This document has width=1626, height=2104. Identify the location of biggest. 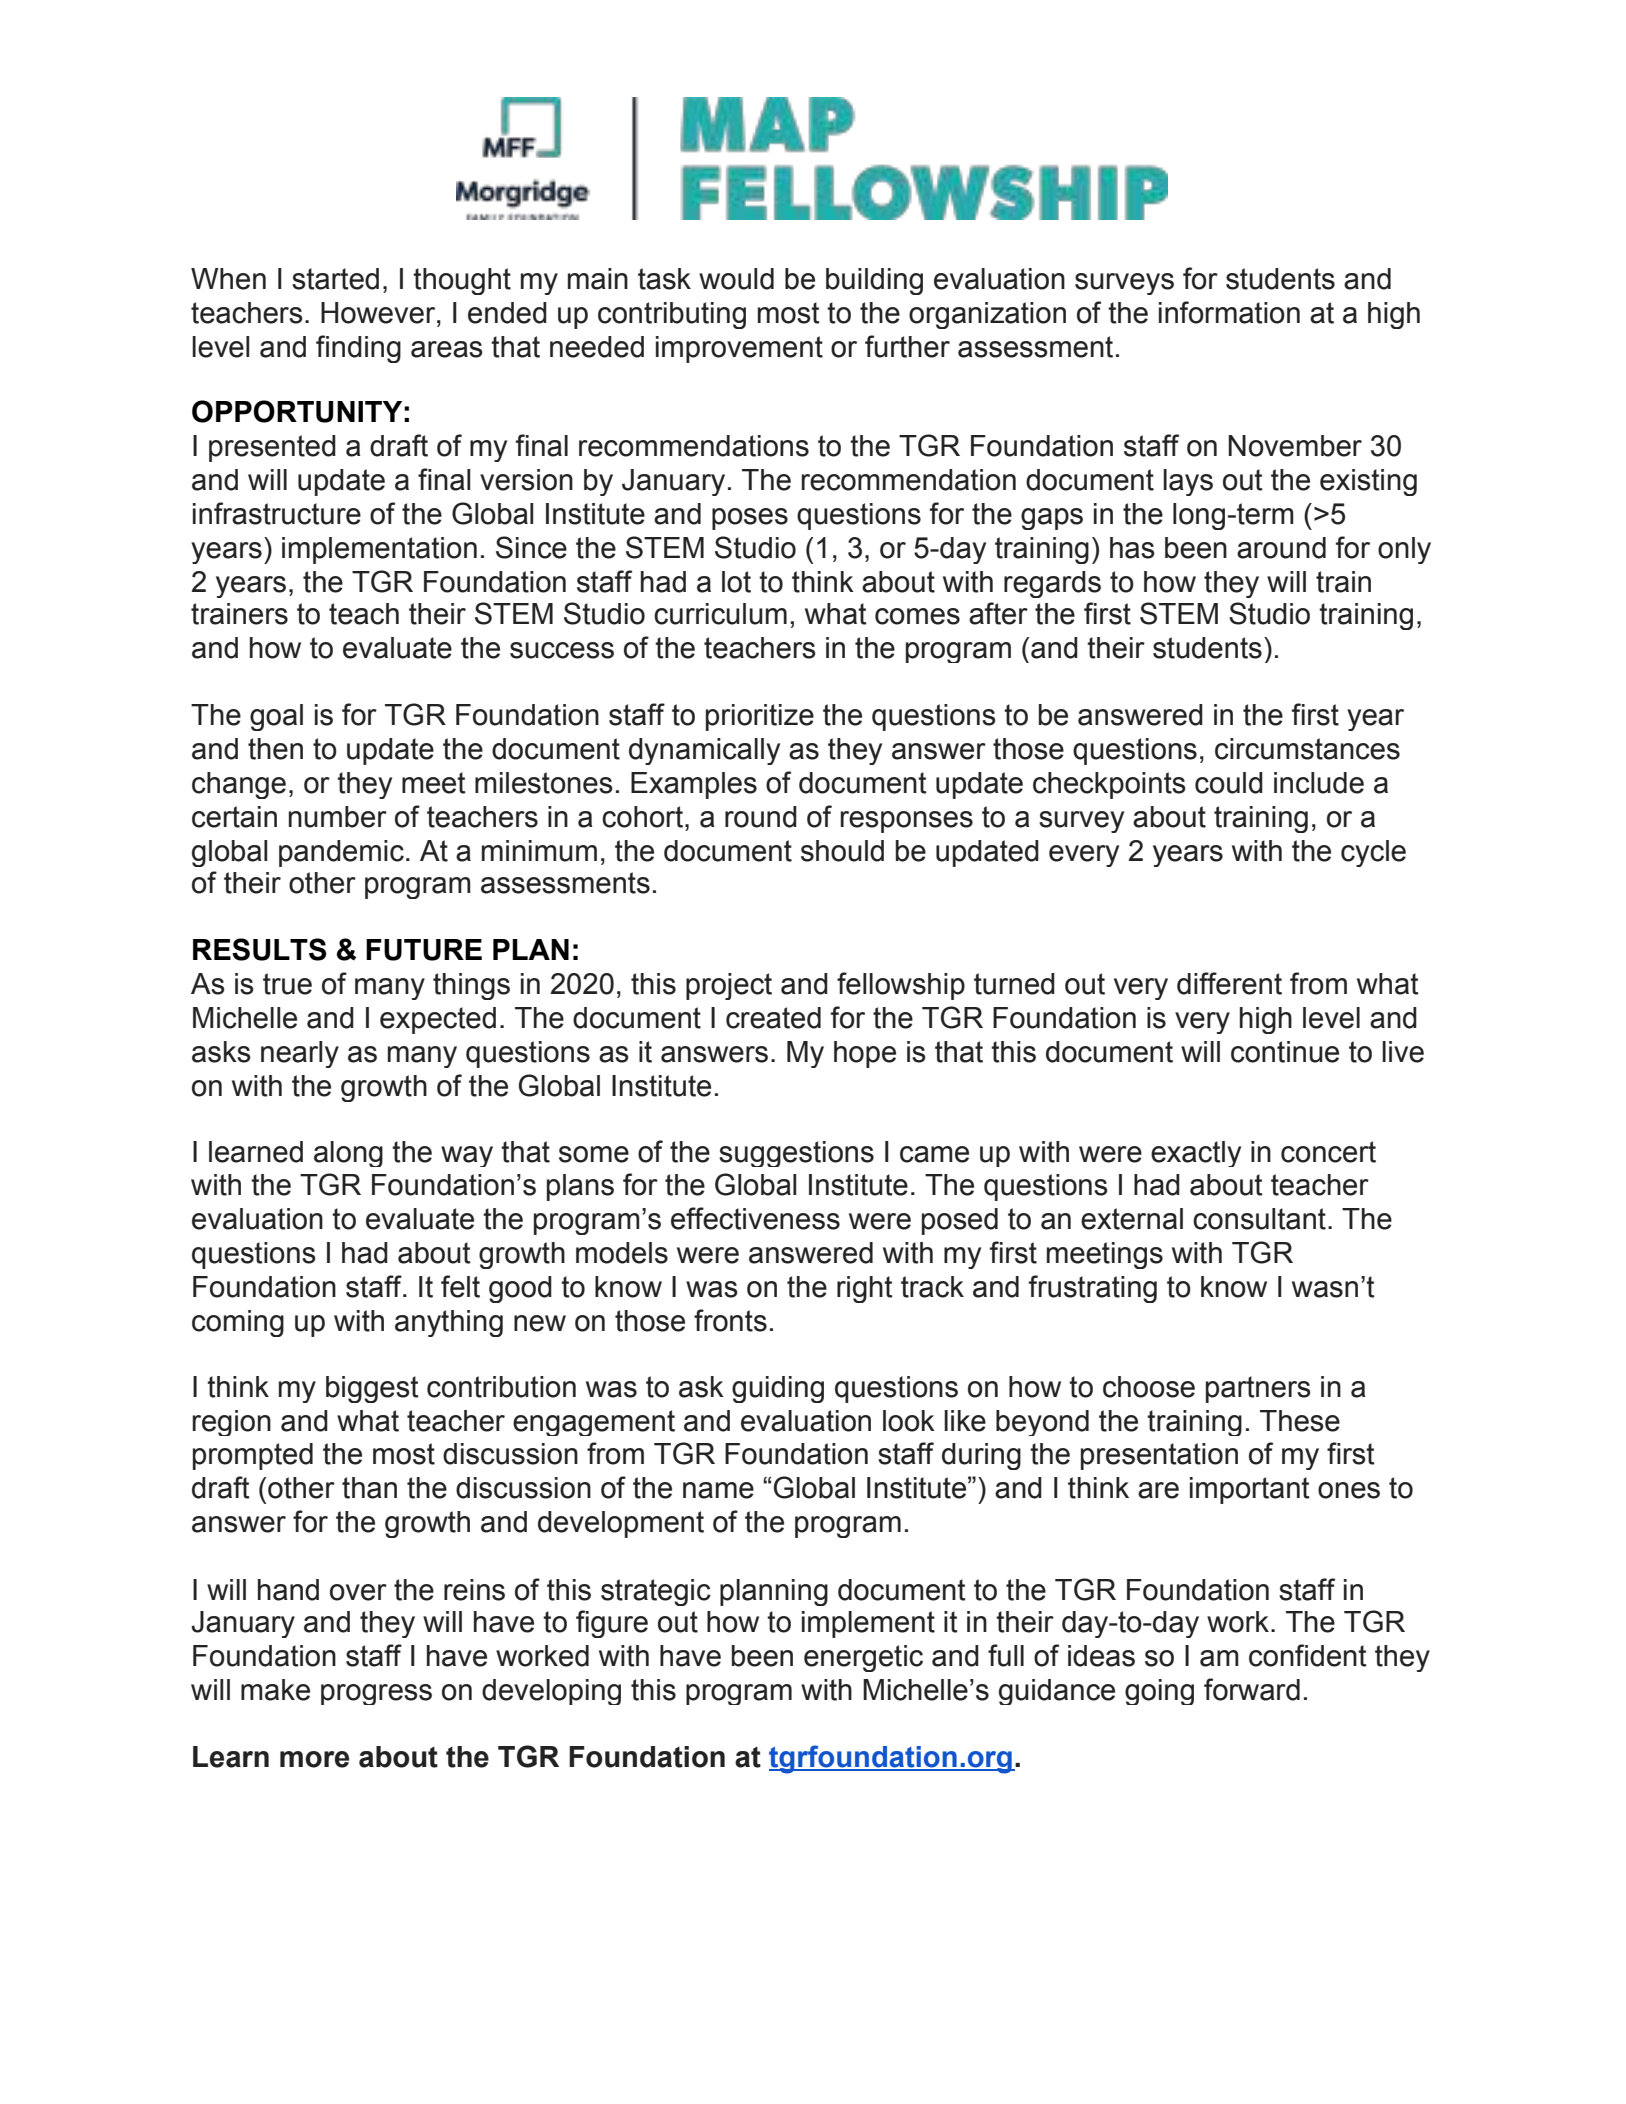
(372, 1389).
